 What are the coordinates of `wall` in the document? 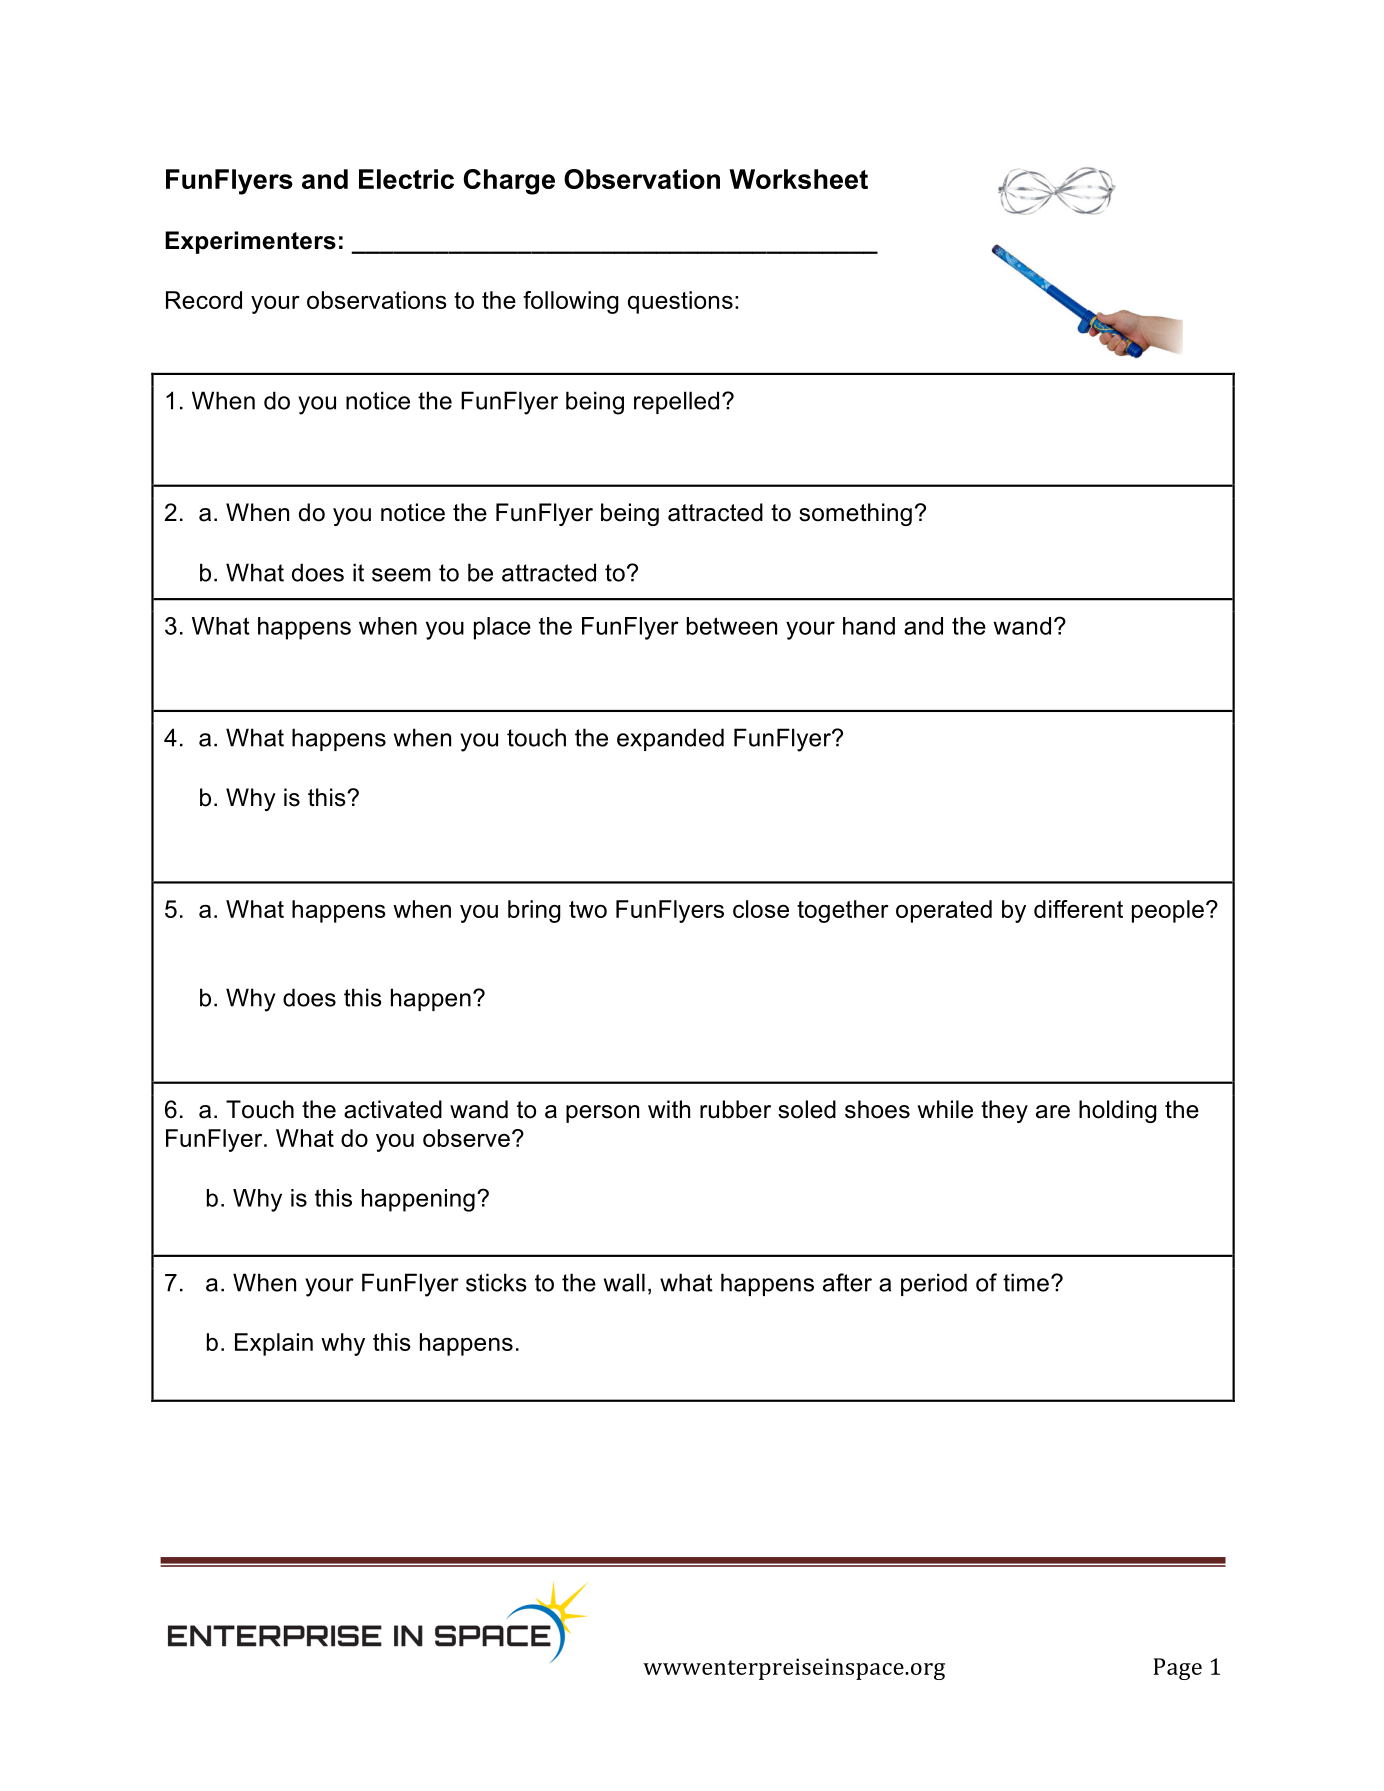 It's located at (624, 1282).
